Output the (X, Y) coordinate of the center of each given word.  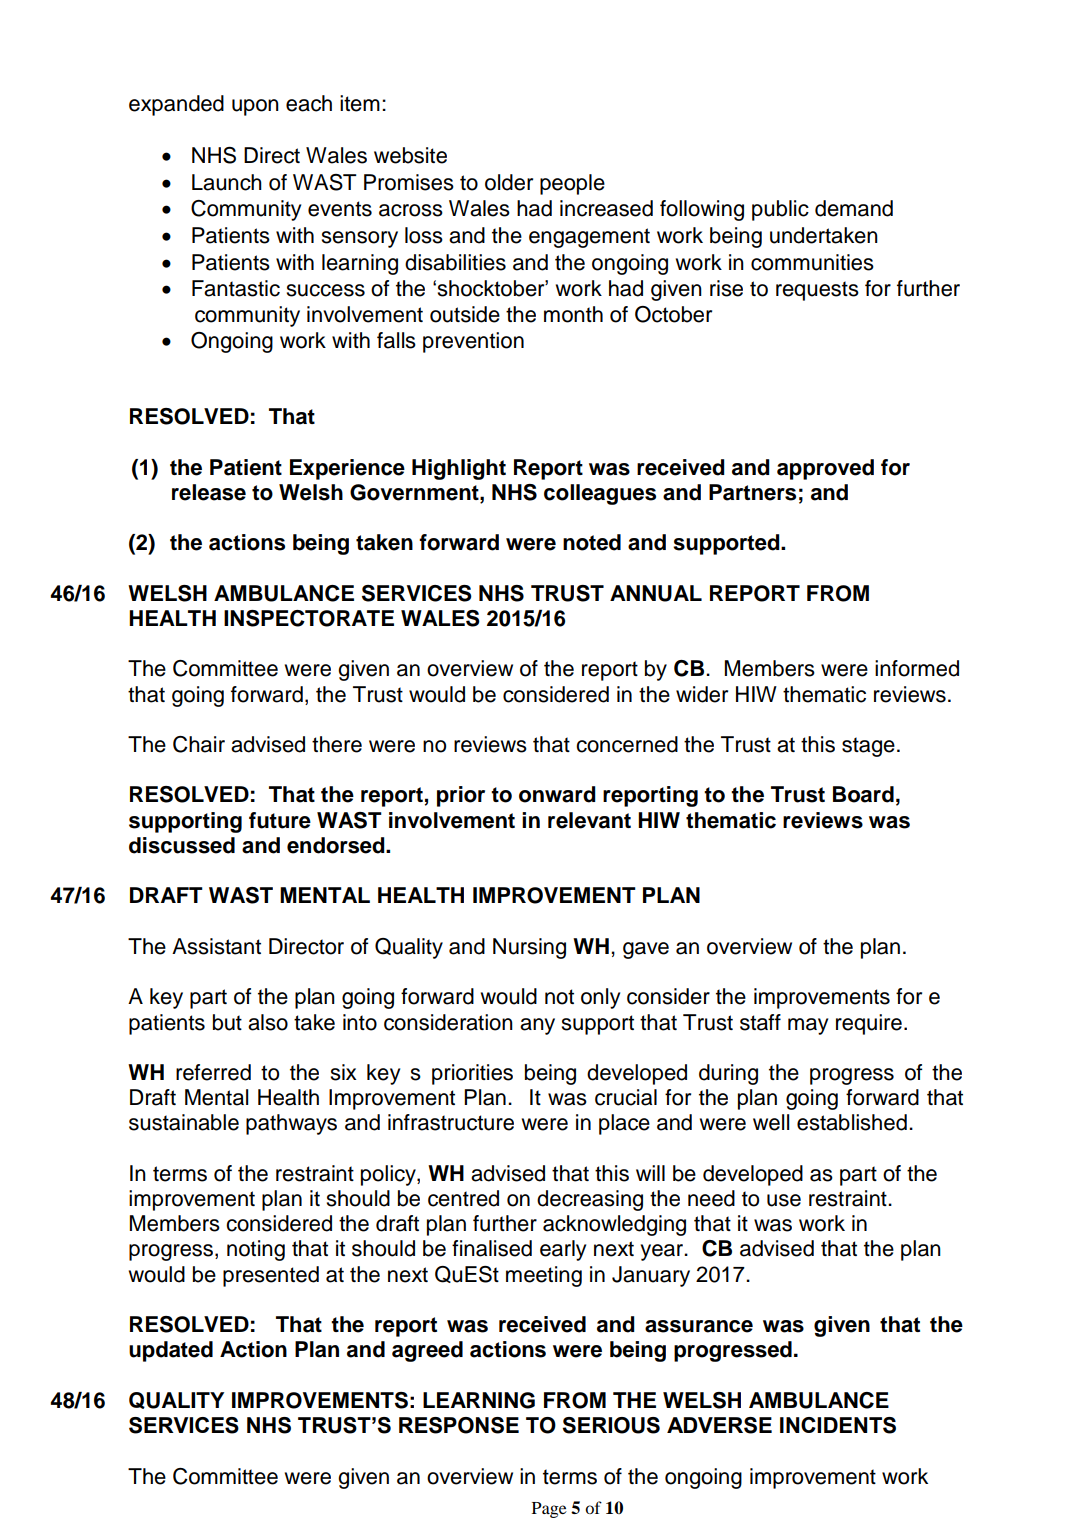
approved (825, 469)
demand (854, 208)
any (537, 1026)
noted (592, 542)
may (808, 1026)
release (209, 492)
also (268, 1022)
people (572, 184)
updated (171, 1351)
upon (255, 107)
